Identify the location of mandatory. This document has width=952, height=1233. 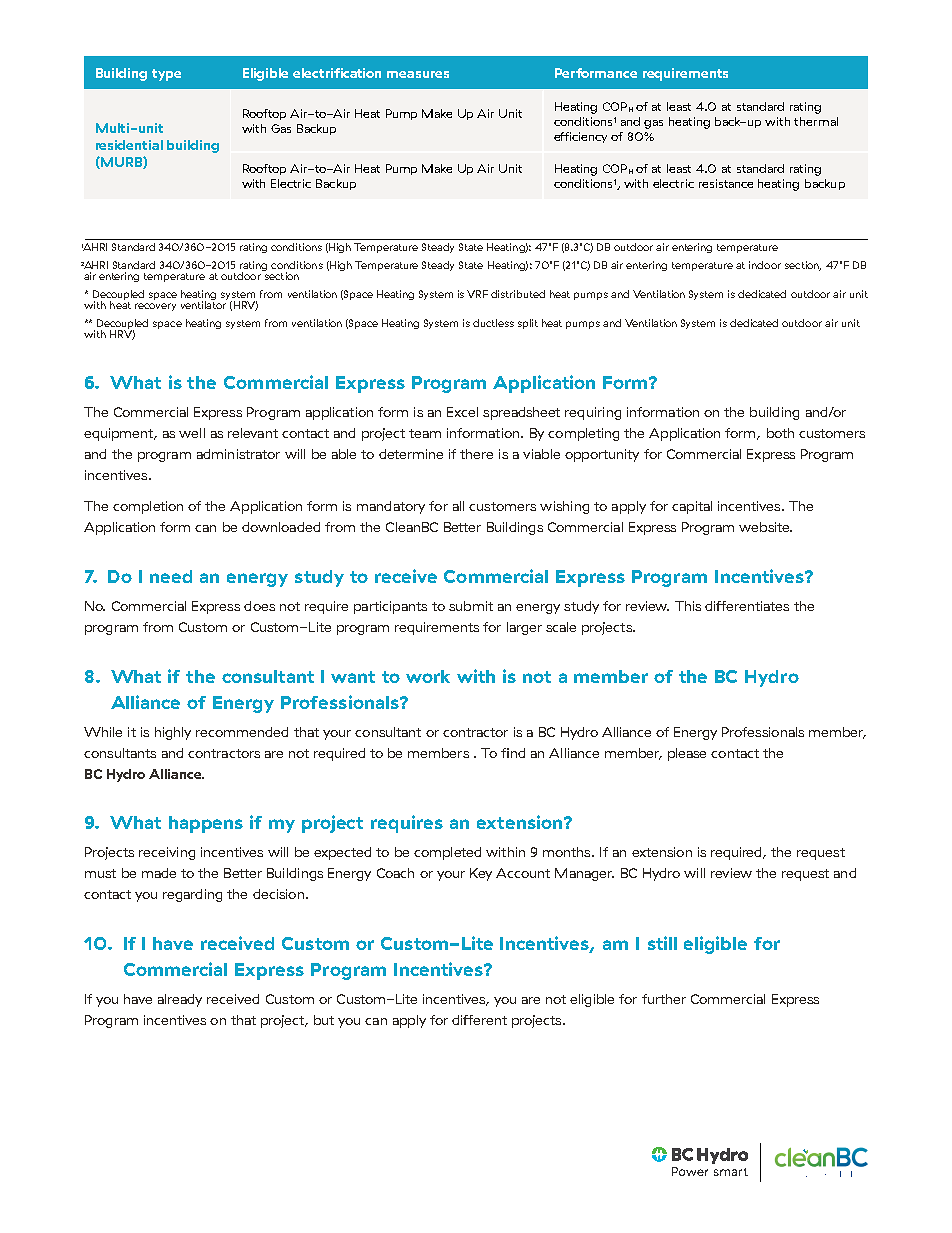
(391, 507).
